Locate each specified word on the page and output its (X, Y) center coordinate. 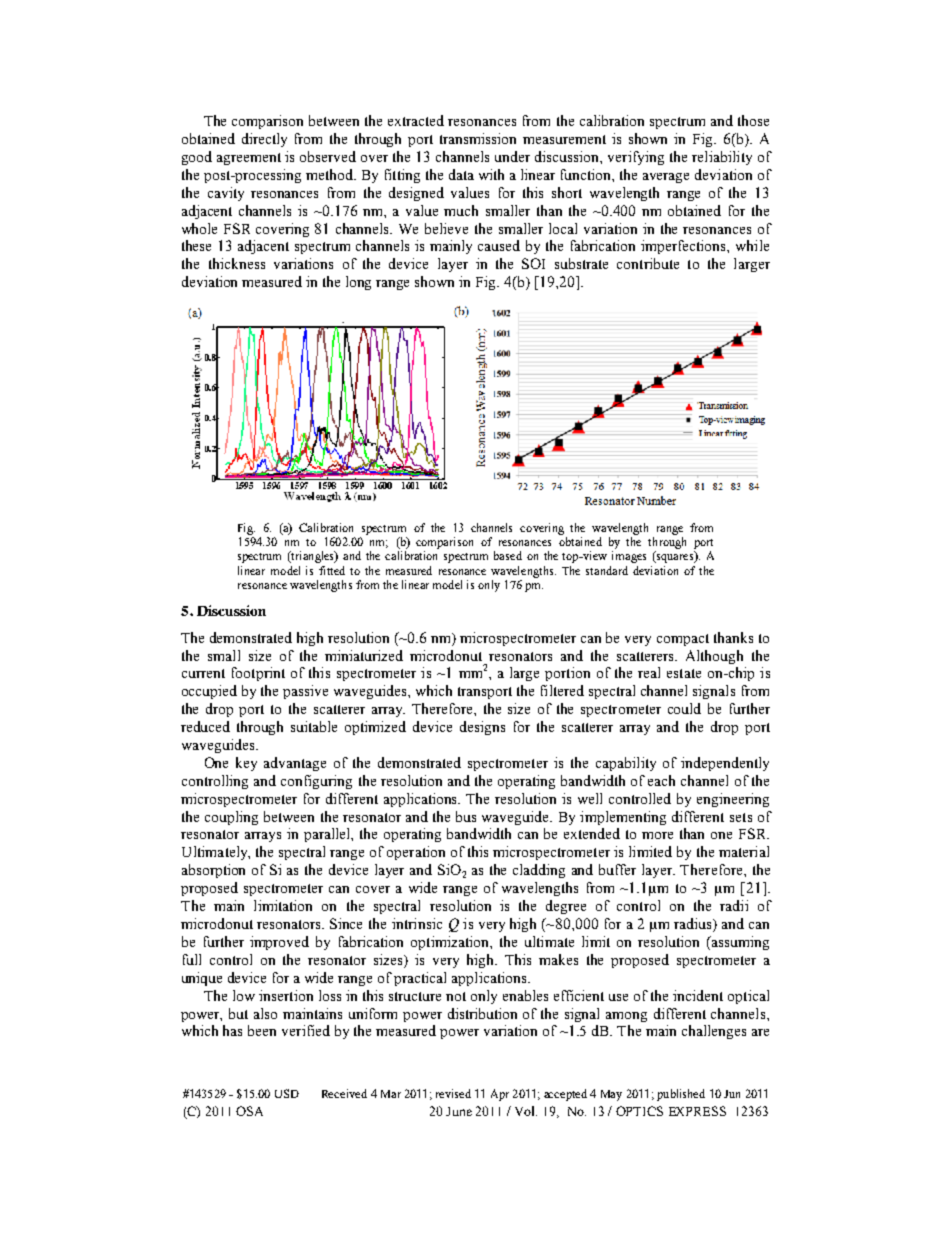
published (681, 1095)
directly (264, 140)
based (508, 555)
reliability (722, 158)
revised (453, 1093)
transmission (478, 138)
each (661, 780)
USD (287, 1093)
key (246, 764)
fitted (332, 570)
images (629, 557)
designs (482, 728)
